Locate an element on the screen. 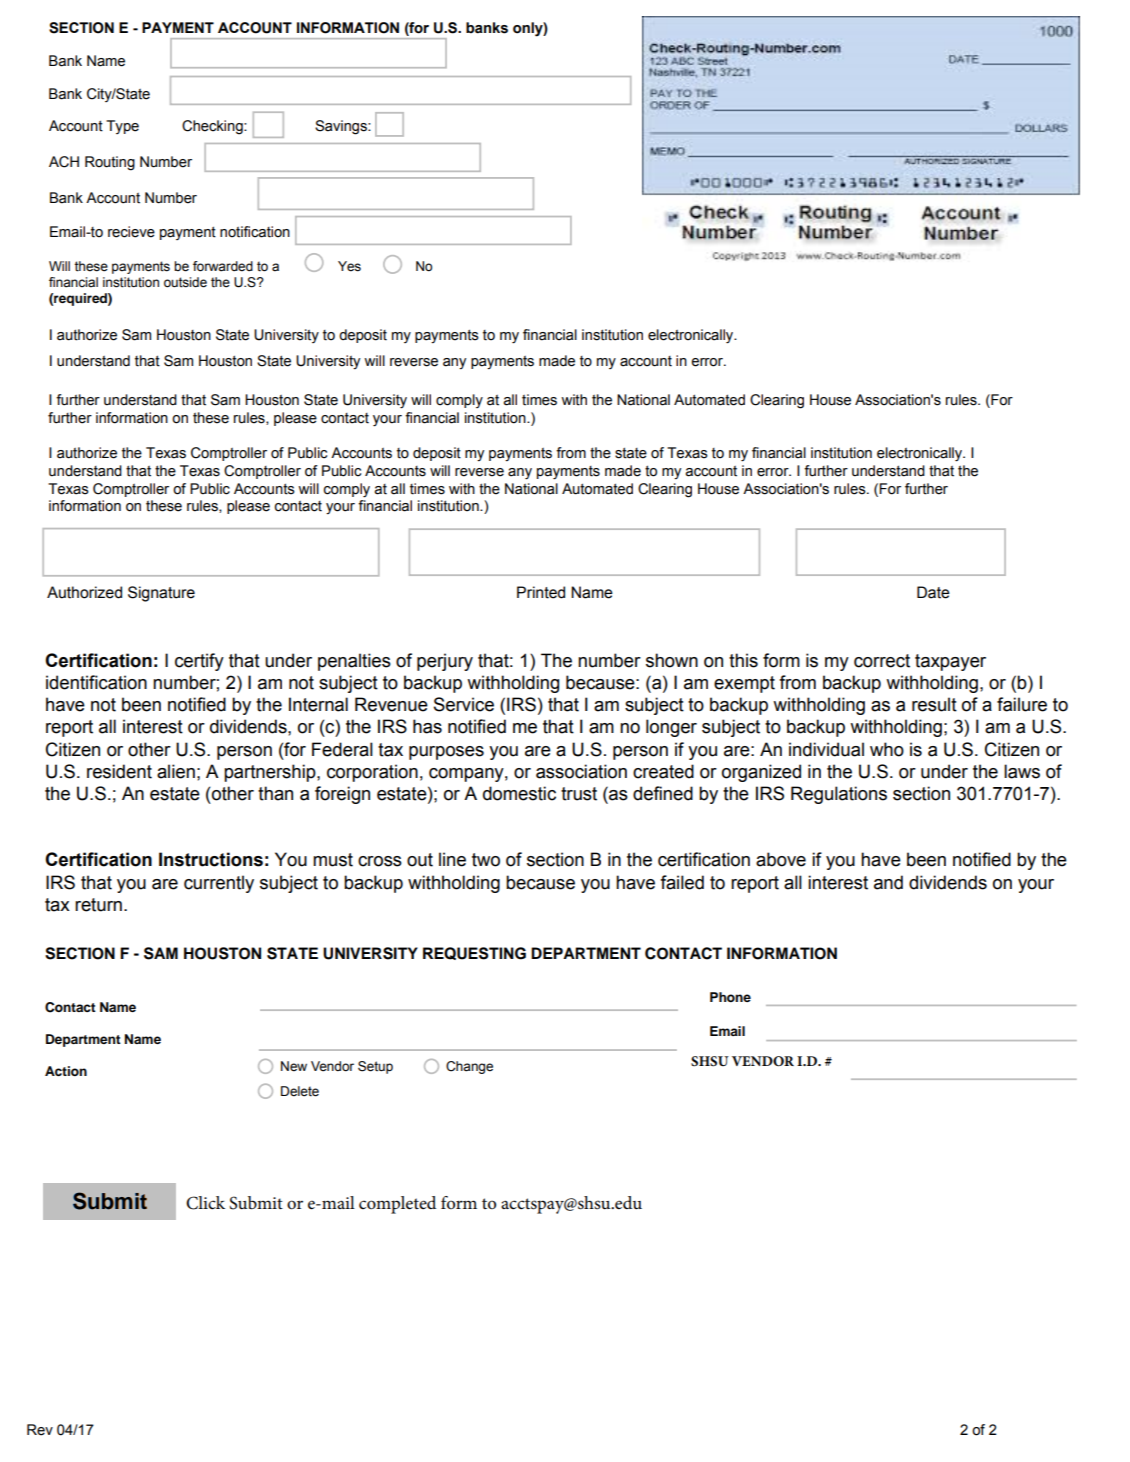  notification is located at coordinates (255, 232).
